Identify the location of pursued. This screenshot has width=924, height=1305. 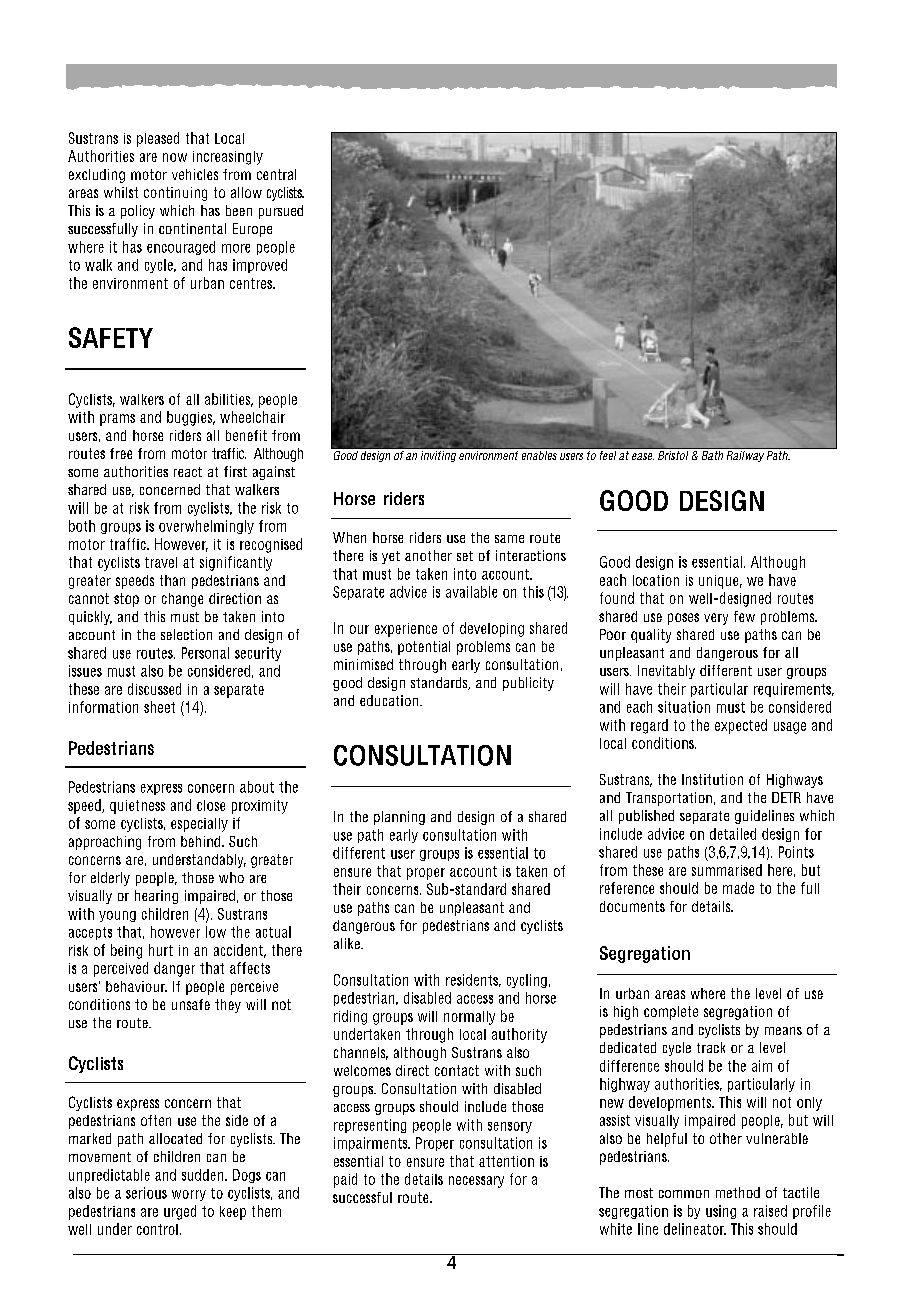
(281, 212).
